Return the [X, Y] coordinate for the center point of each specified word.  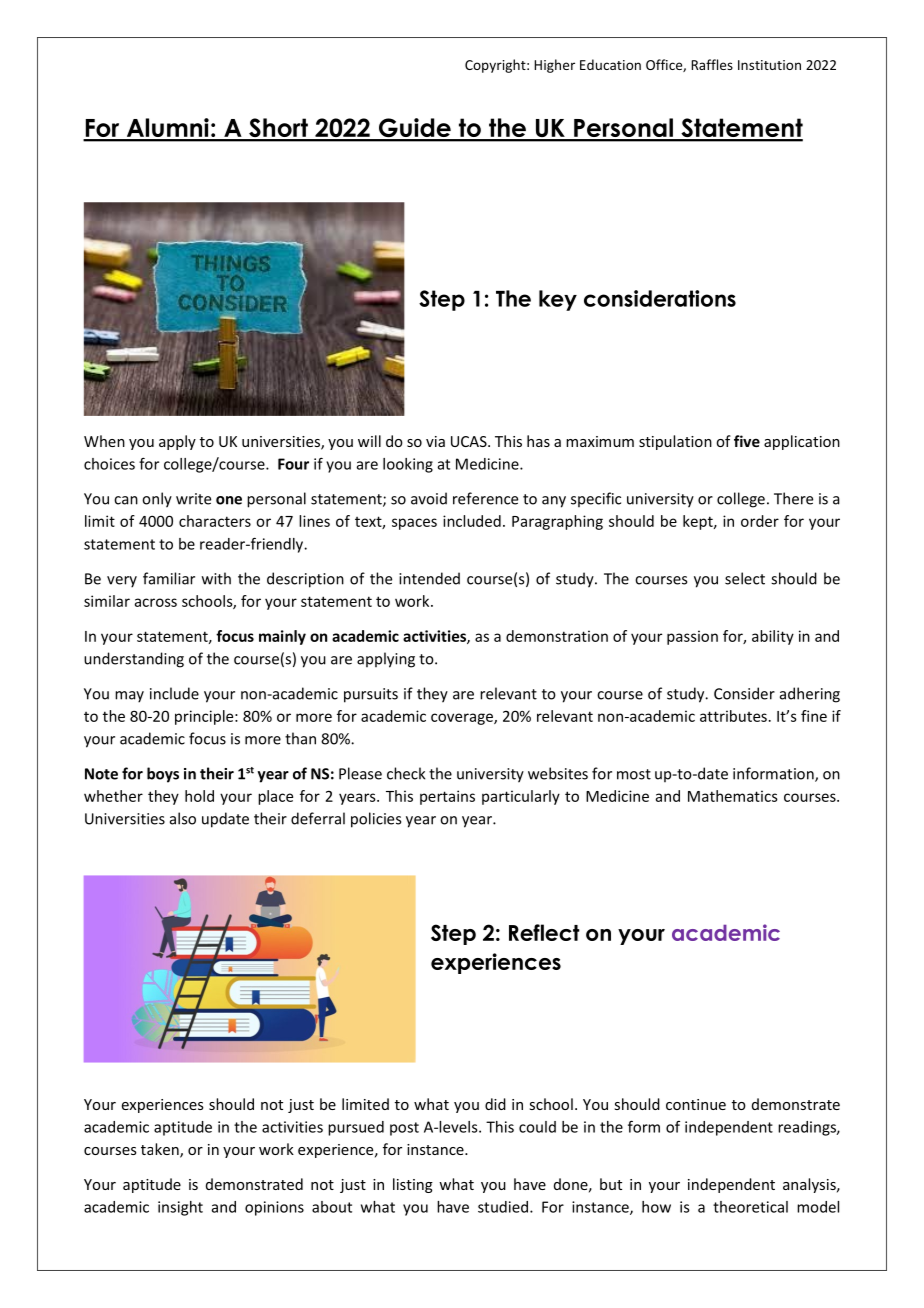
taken [161, 1150]
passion [692, 637]
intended [429, 578]
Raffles [712, 64]
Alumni [167, 129]
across [156, 602]
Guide [414, 129]
